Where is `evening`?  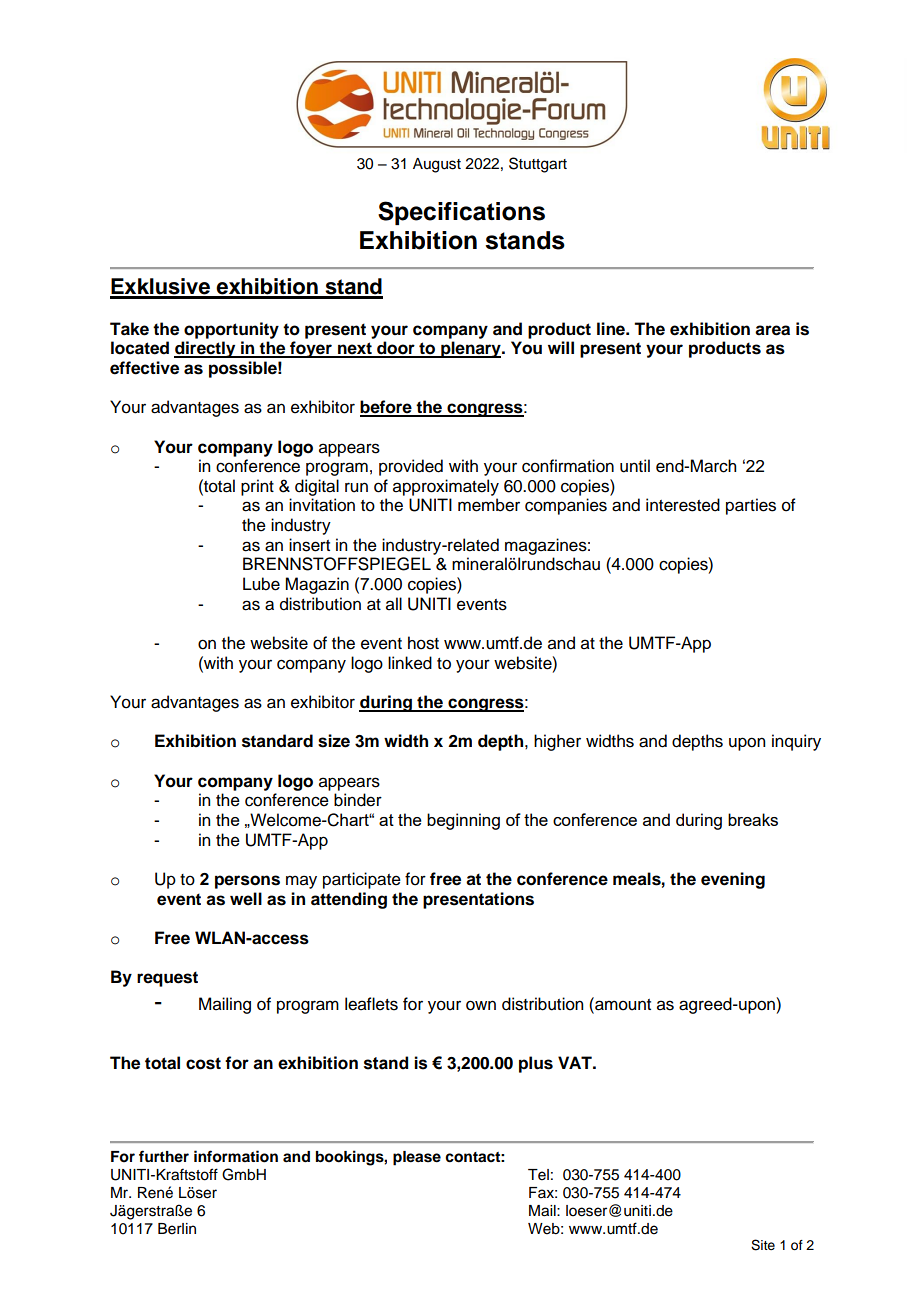
evening is located at coordinates (733, 880).
